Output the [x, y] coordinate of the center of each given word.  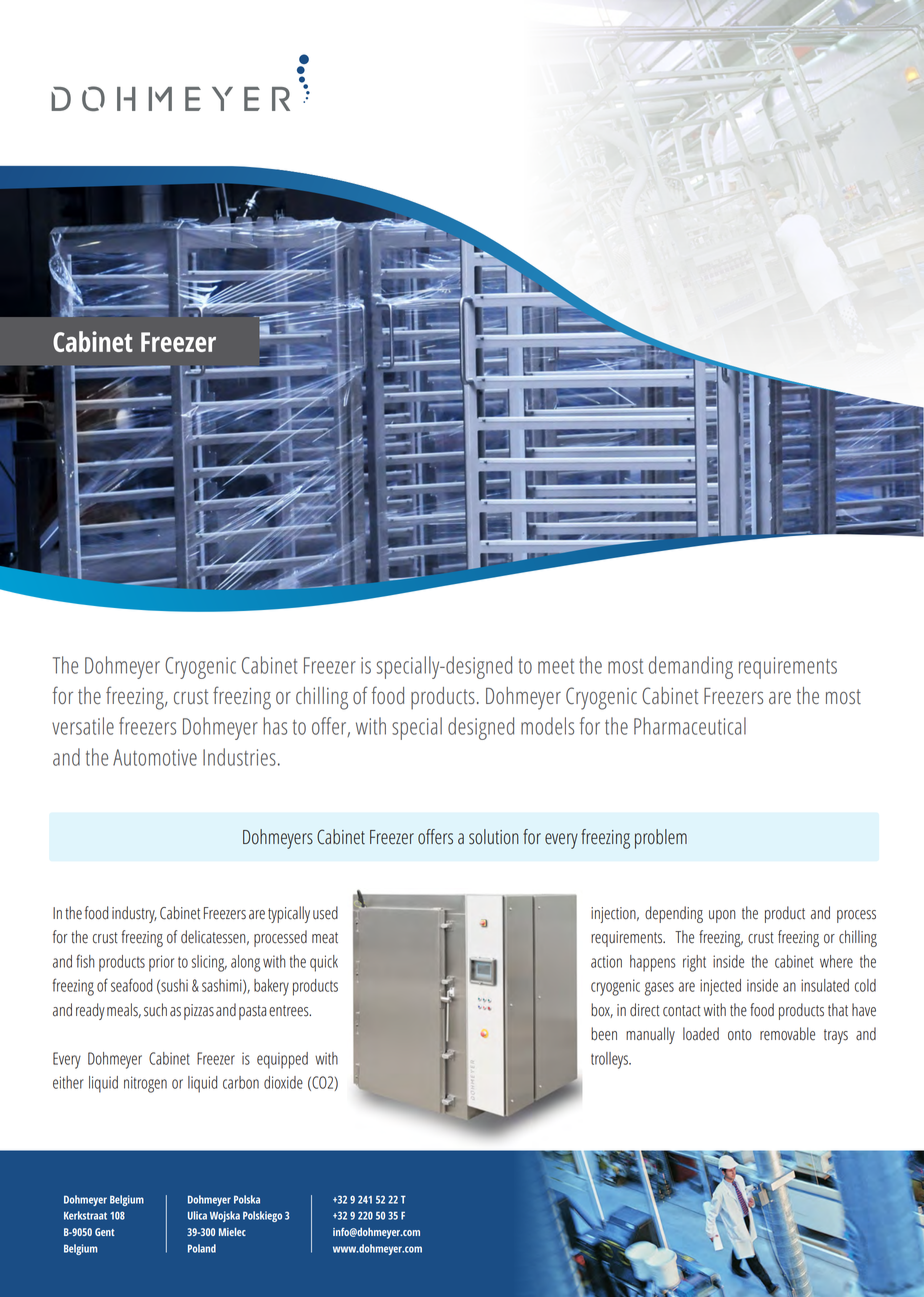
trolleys [610, 1060]
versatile [83, 726]
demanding [691, 667]
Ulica [197, 1215]
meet [556, 666]
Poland [202, 1248]
